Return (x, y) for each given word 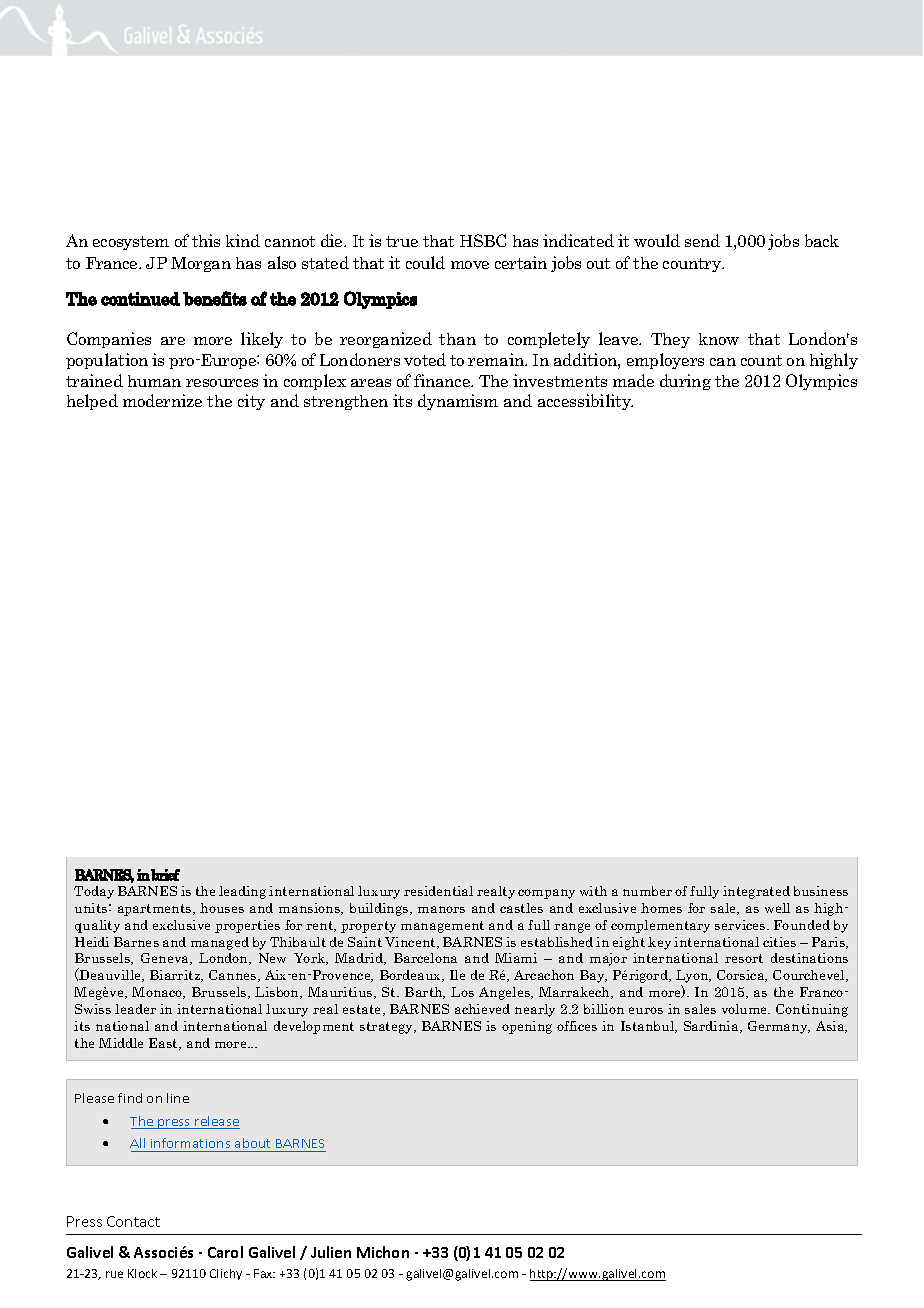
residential (438, 891)
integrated (756, 892)
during (685, 382)
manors (441, 909)
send (702, 240)
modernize (162, 400)
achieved (482, 1009)
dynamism (458, 402)
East (165, 1044)
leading (242, 892)
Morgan (201, 264)
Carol (225, 1252)
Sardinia (712, 1027)
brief (165, 875)
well (777, 908)
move (470, 265)
